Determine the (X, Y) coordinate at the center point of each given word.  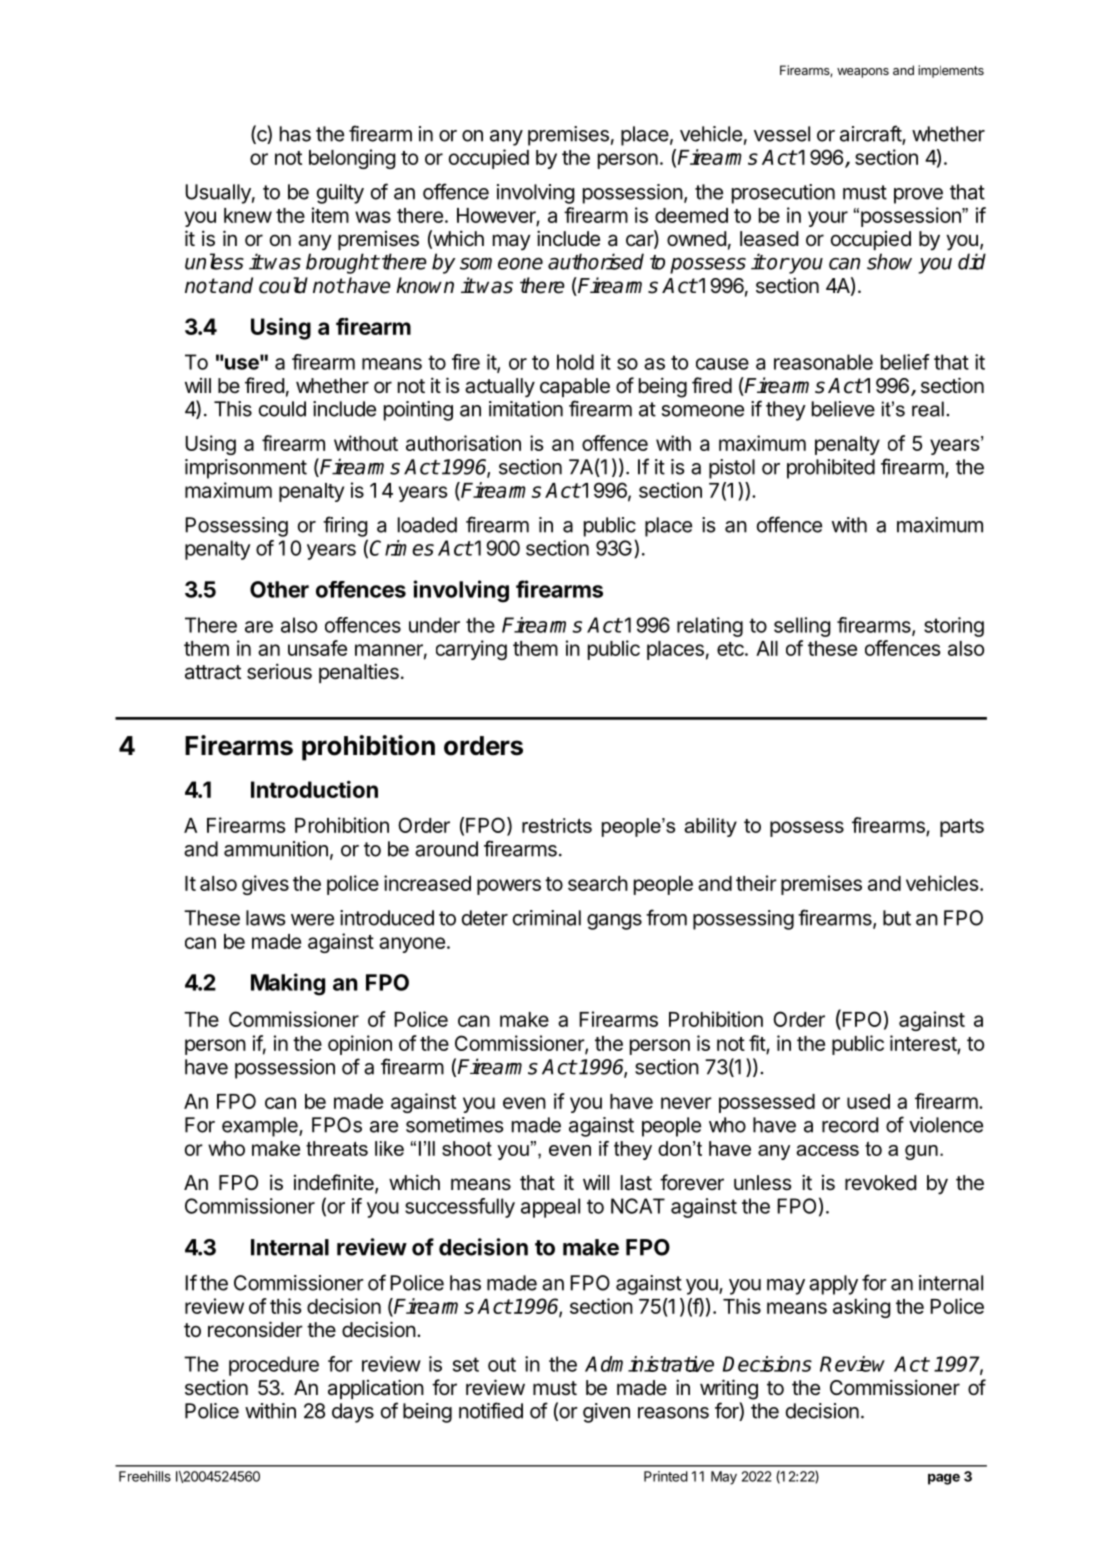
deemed (691, 215)
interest (924, 1044)
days (353, 1413)
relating (710, 627)
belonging (352, 159)
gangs (614, 922)
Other (279, 589)
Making (288, 984)
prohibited (831, 469)
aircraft (871, 134)
